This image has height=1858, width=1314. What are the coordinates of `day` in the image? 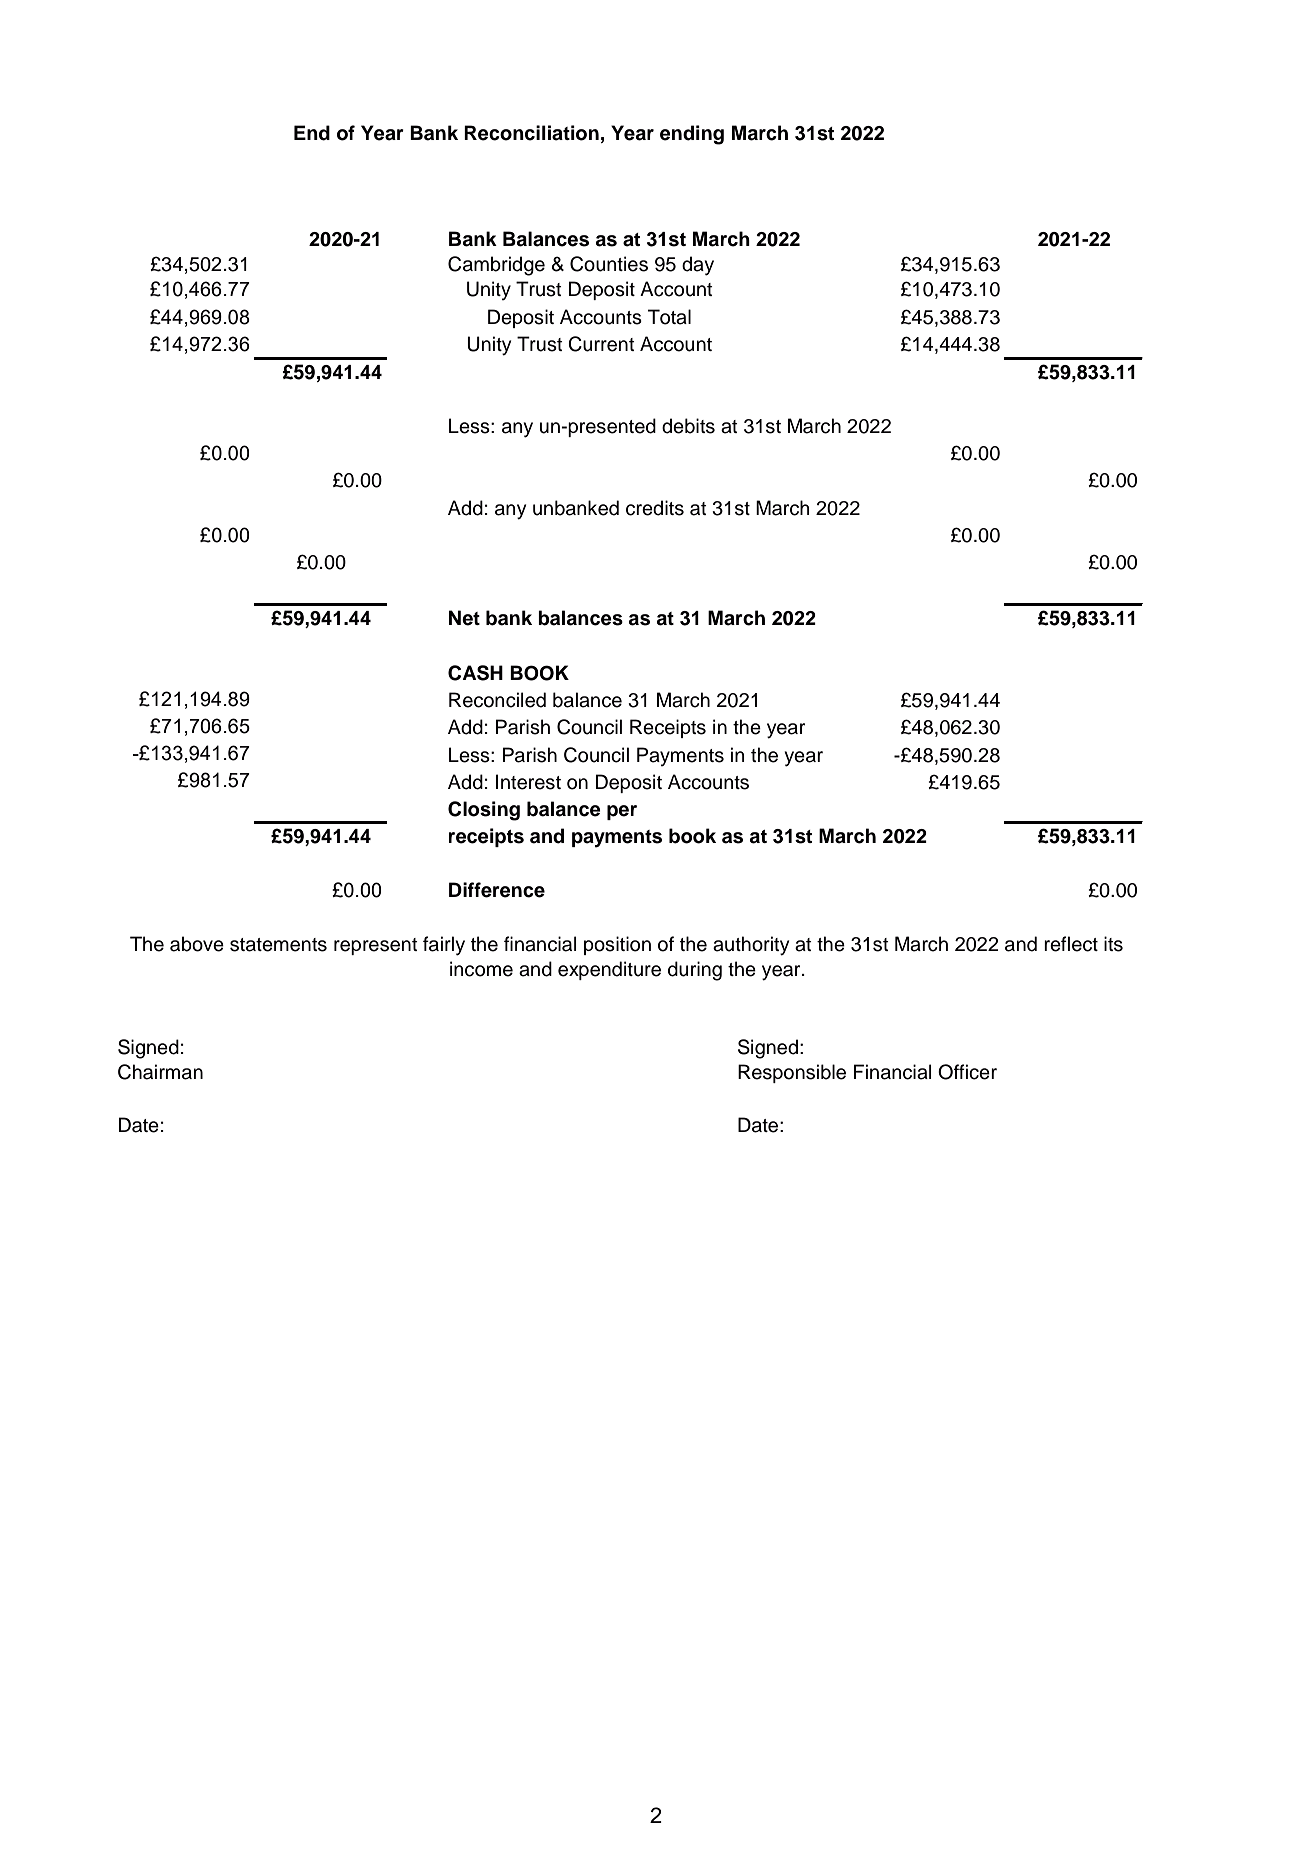 It's located at (698, 266).
